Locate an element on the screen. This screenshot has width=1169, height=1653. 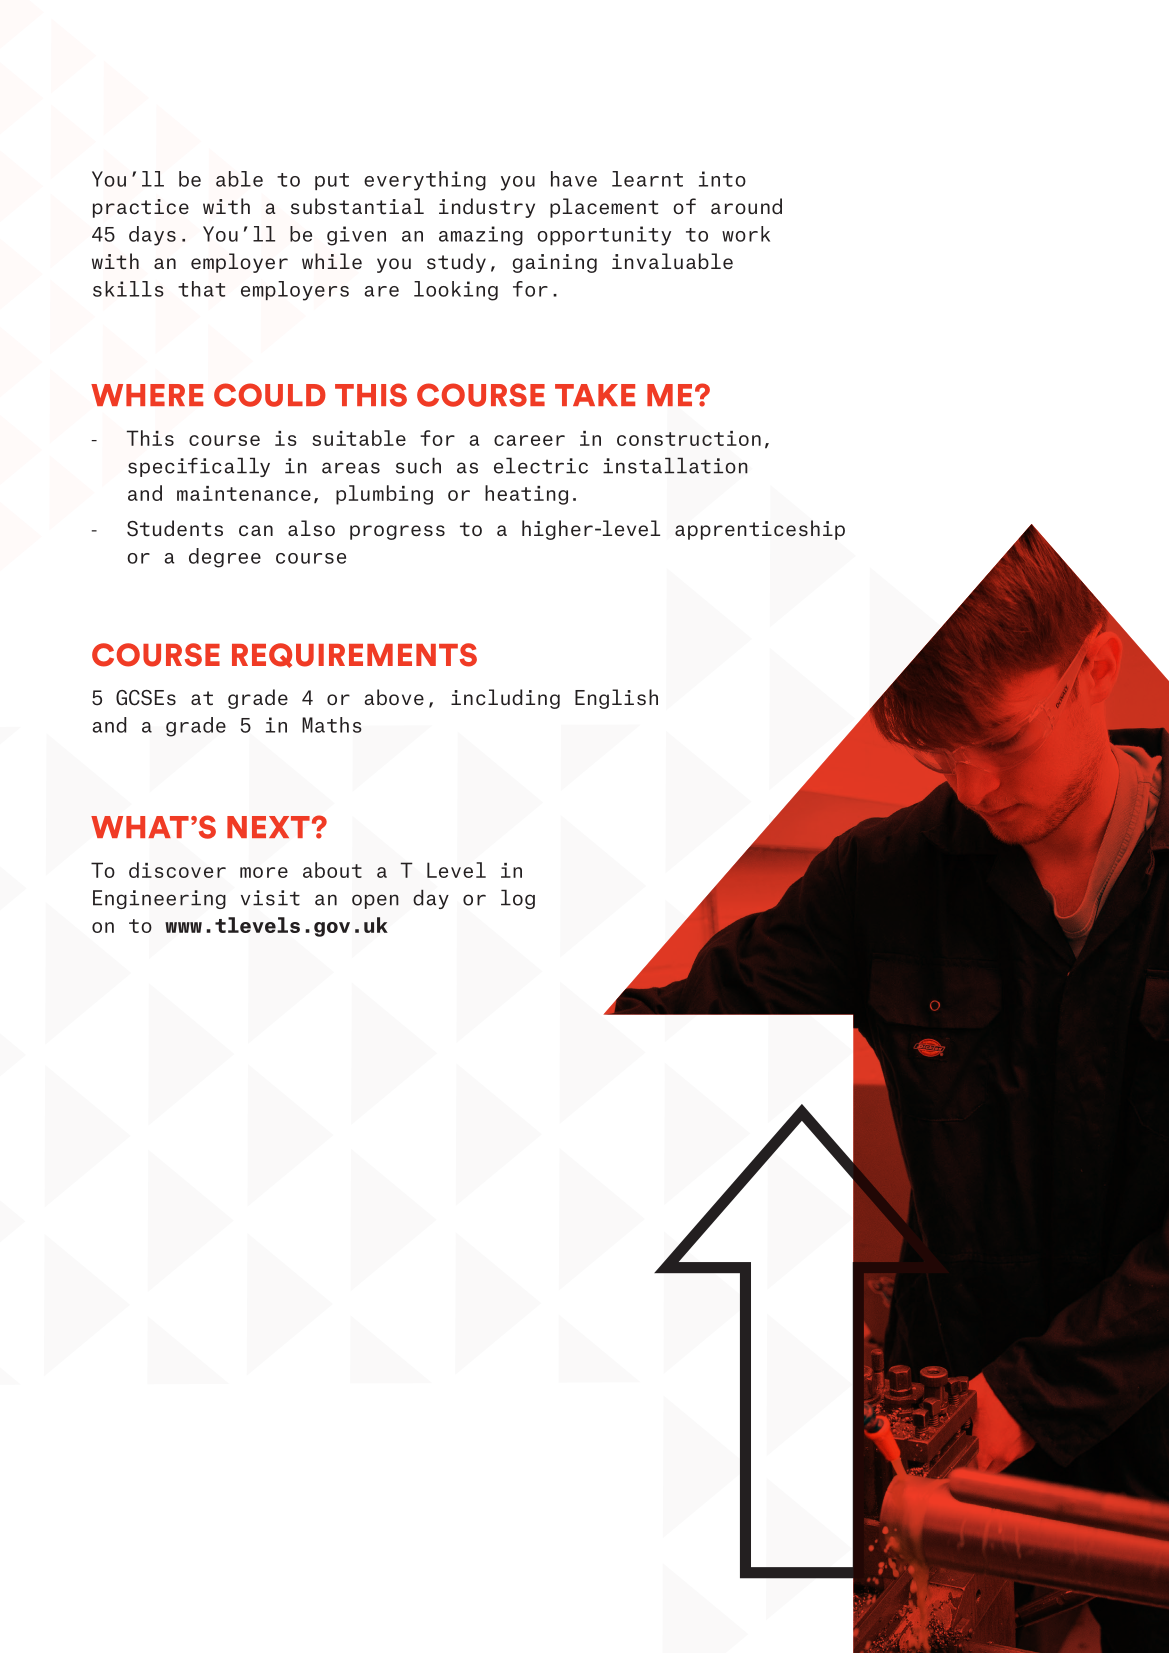
WHERE is located at coordinates (147, 395).
